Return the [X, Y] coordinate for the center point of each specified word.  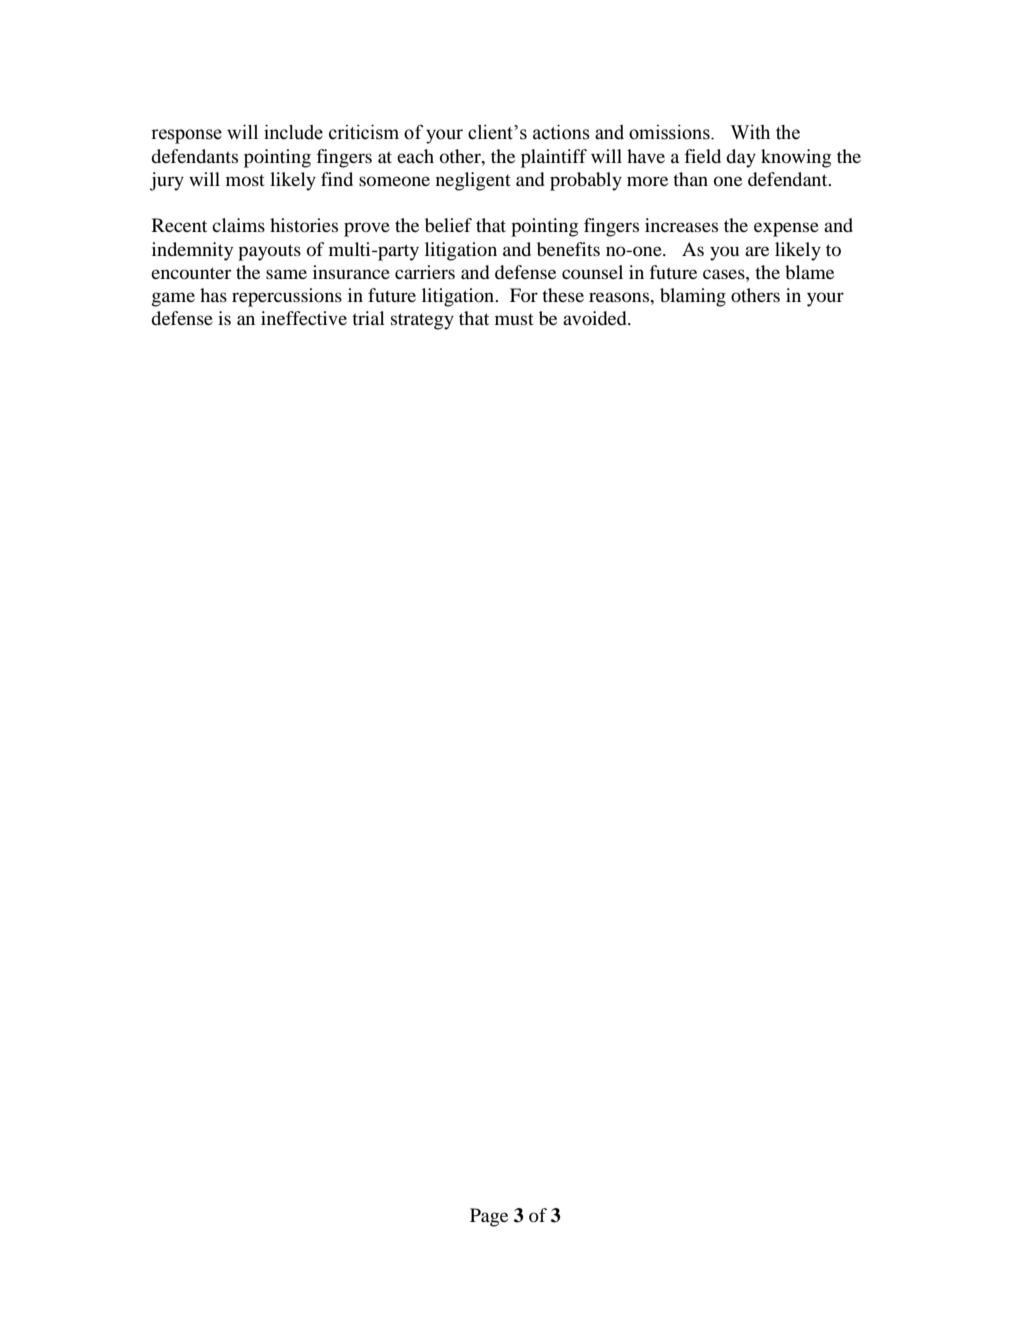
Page [489, 1217]
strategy [422, 321]
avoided [596, 318]
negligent [473, 181]
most [245, 180]
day [741, 158]
